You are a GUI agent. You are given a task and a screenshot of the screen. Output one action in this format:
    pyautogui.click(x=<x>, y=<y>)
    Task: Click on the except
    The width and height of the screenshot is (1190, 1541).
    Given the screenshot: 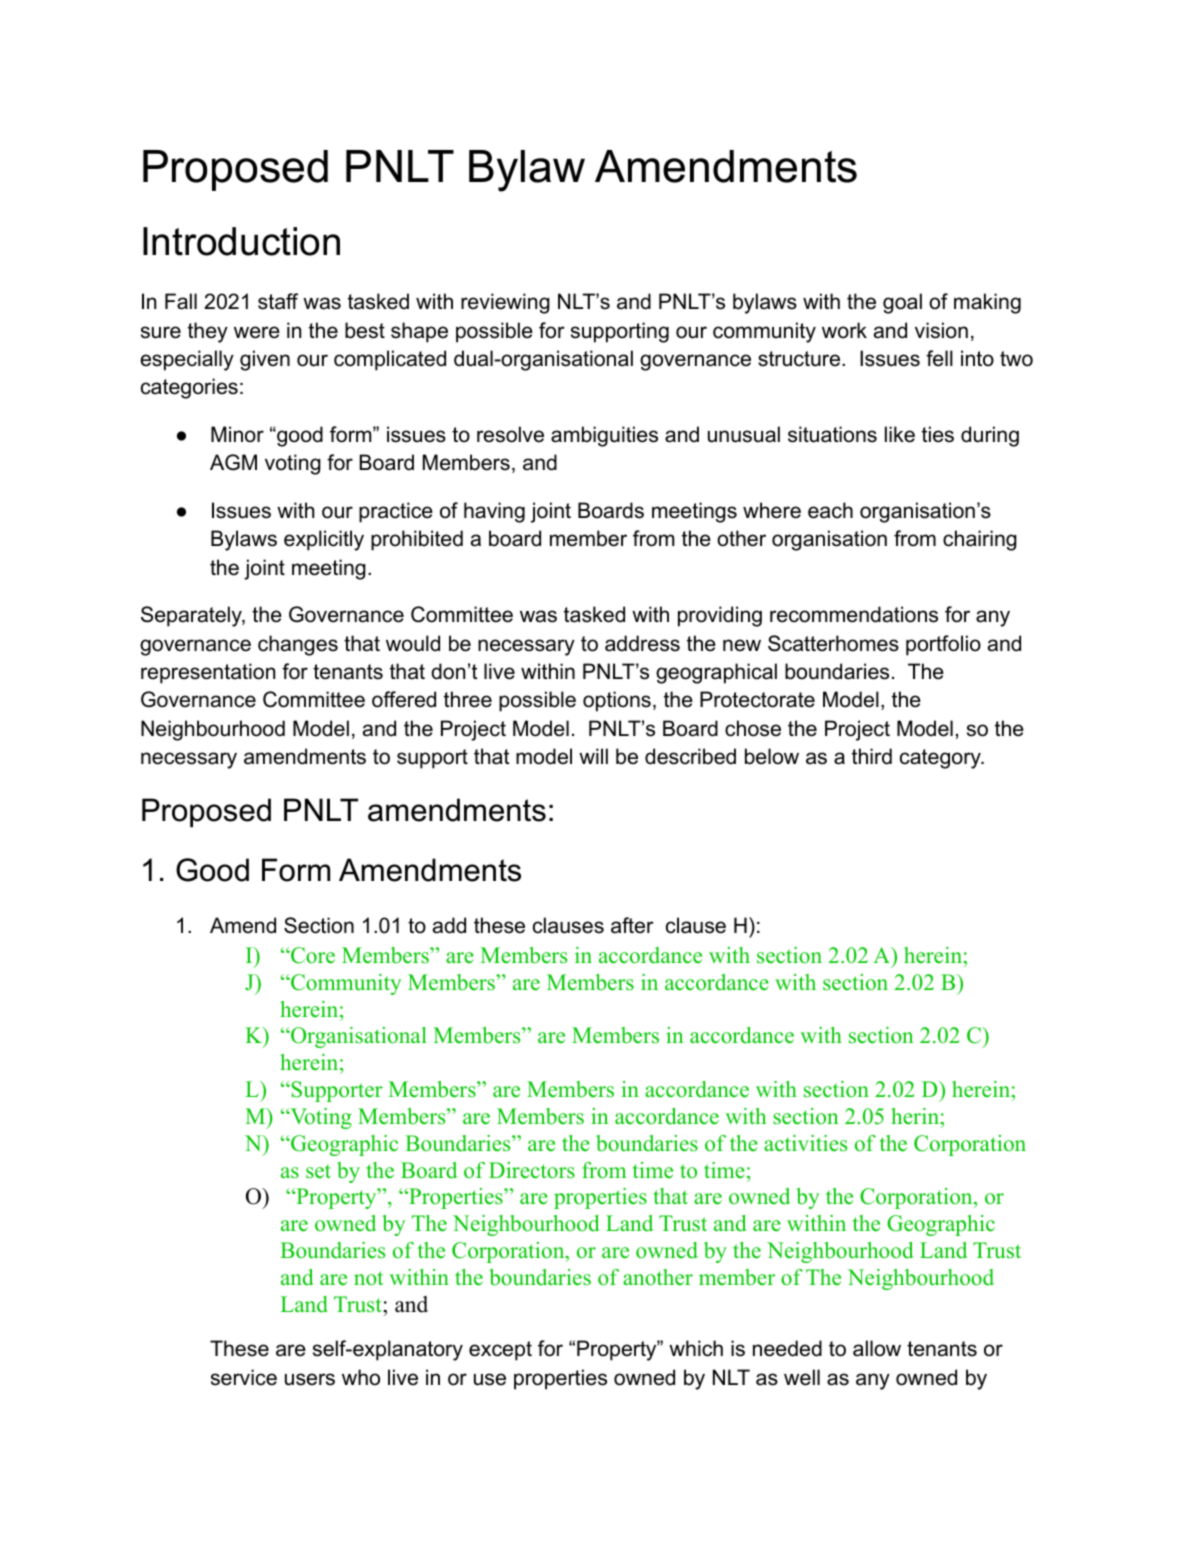 What is the action you would take?
    pyautogui.click(x=500, y=1351)
